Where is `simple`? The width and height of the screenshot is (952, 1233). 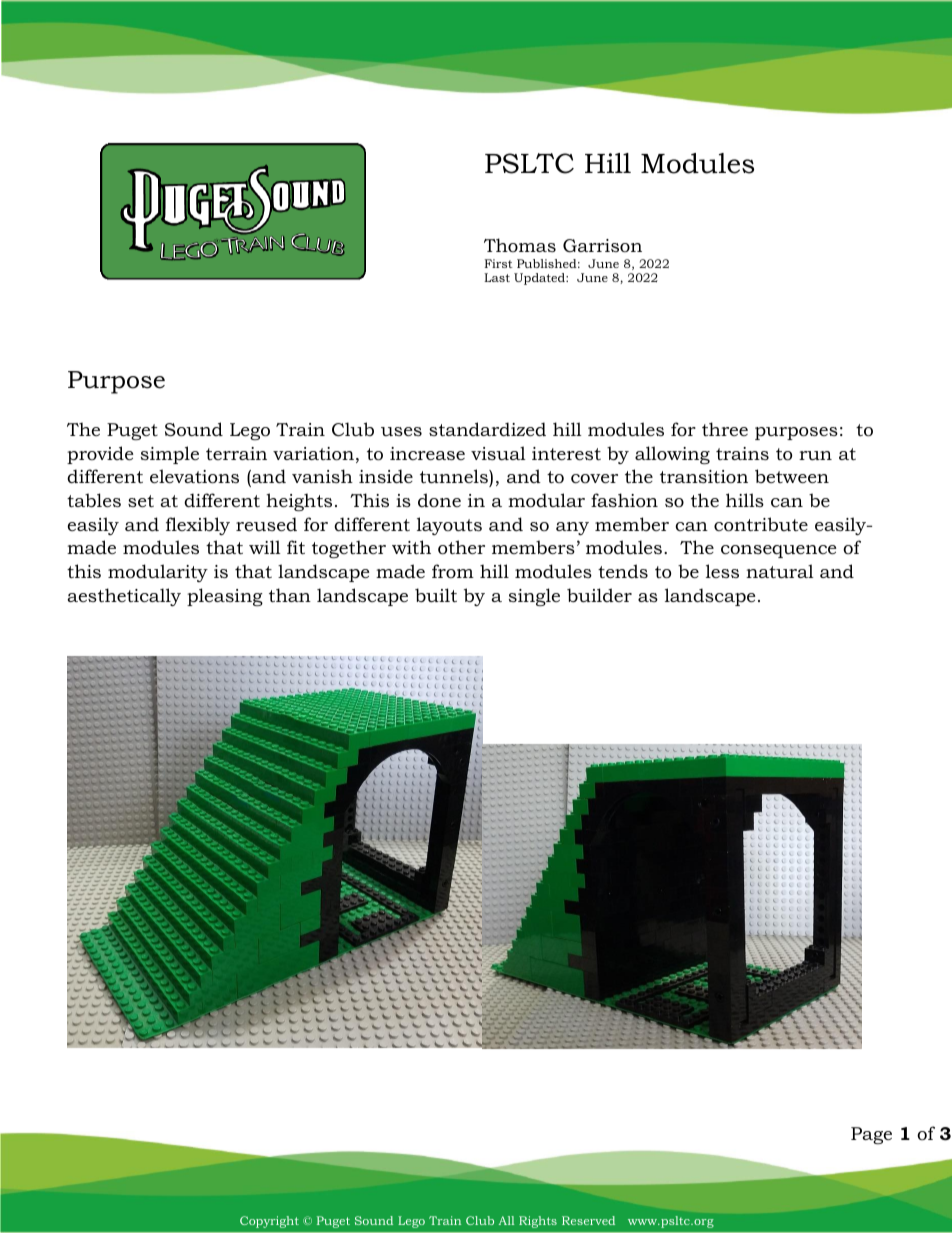
simple is located at coordinates (170, 455).
